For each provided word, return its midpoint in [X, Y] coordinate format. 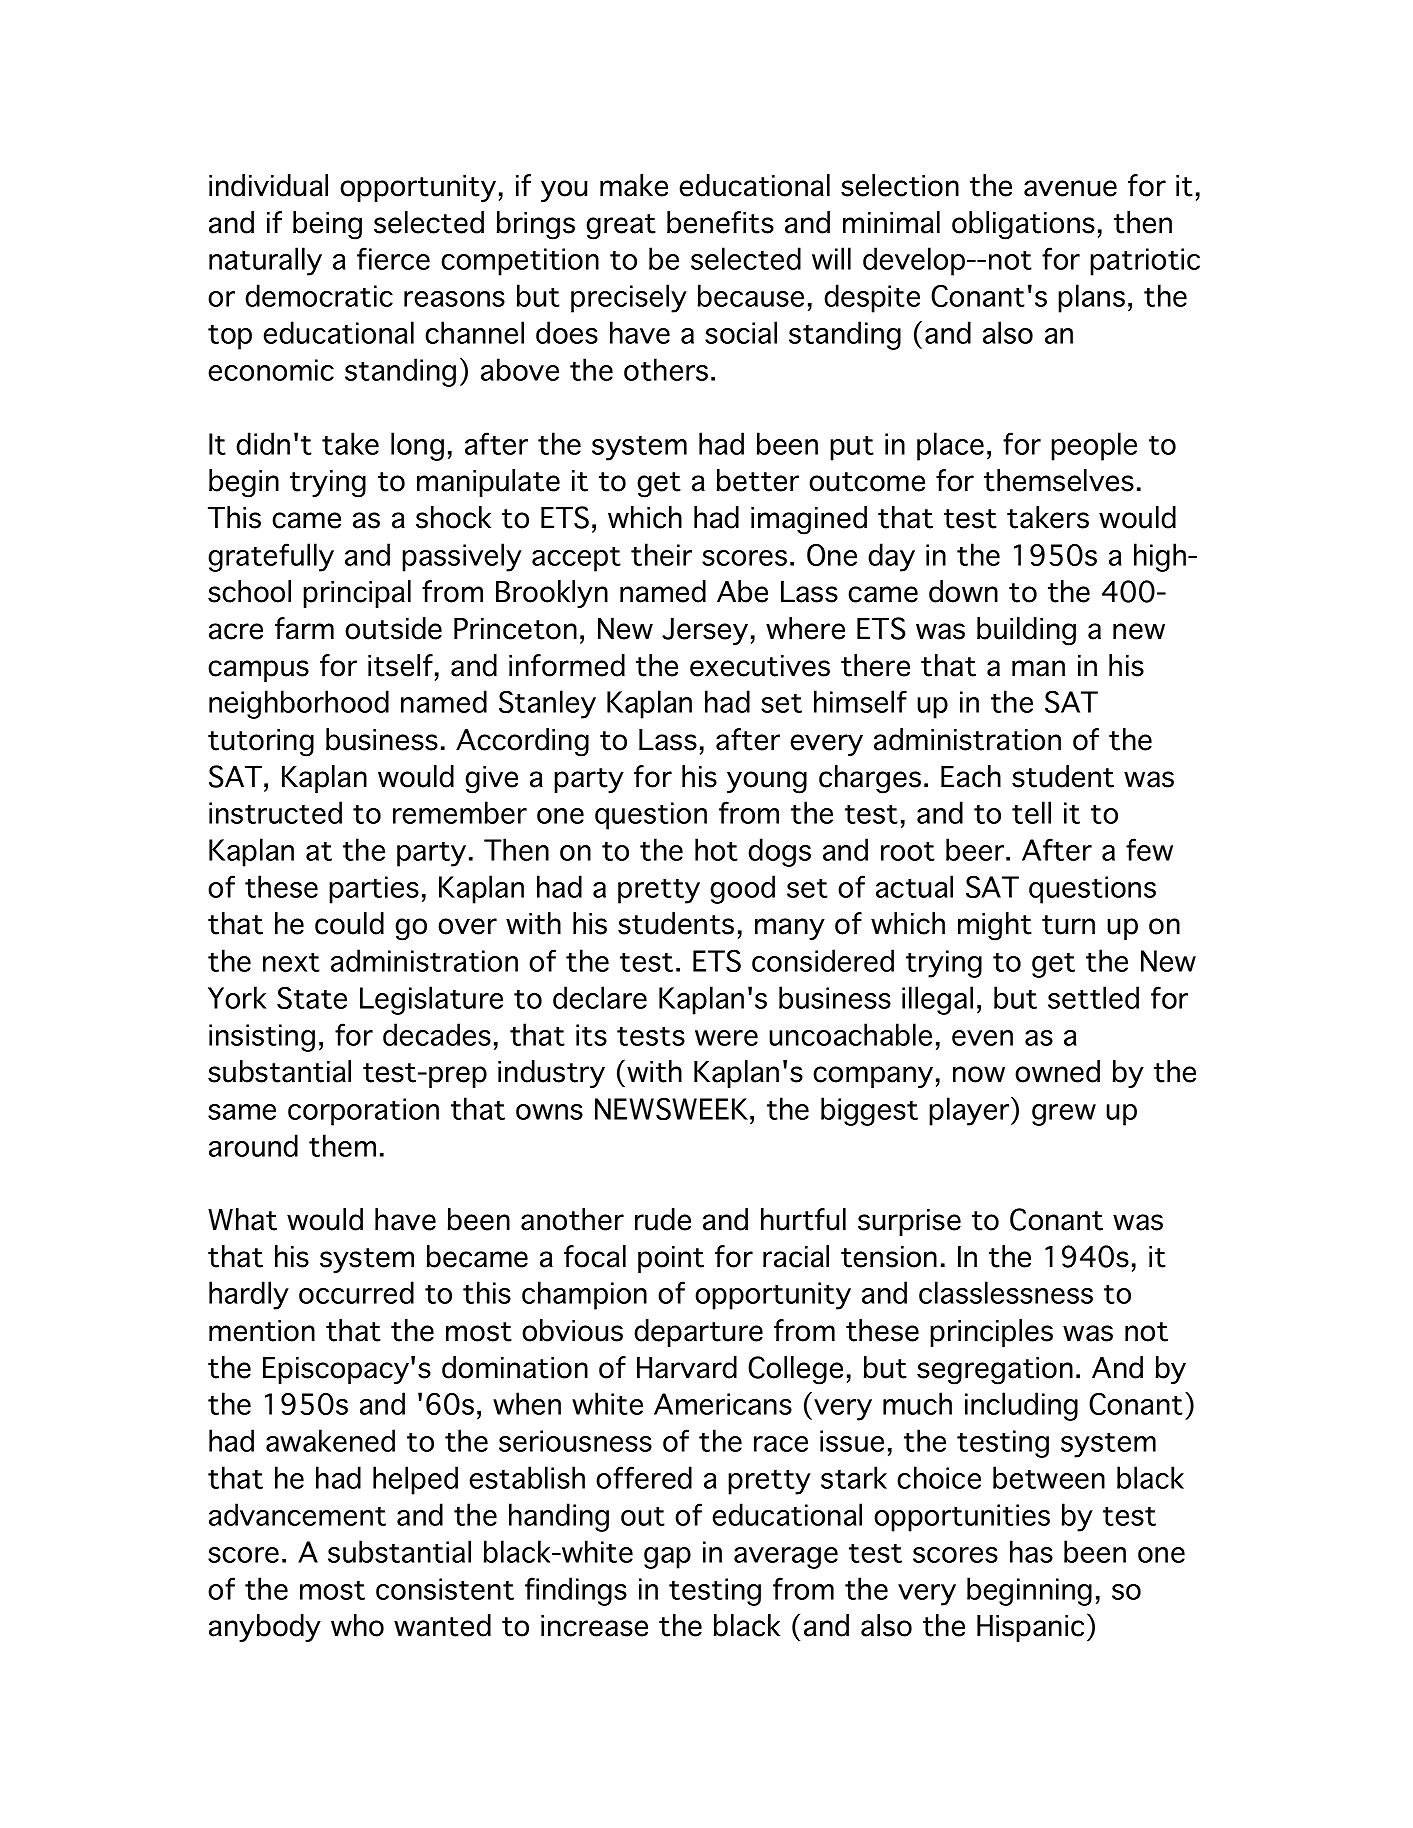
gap [667, 1558]
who [357, 1625]
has [1031, 1551]
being [327, 225]
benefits [720, 222]
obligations [1023, 225]
